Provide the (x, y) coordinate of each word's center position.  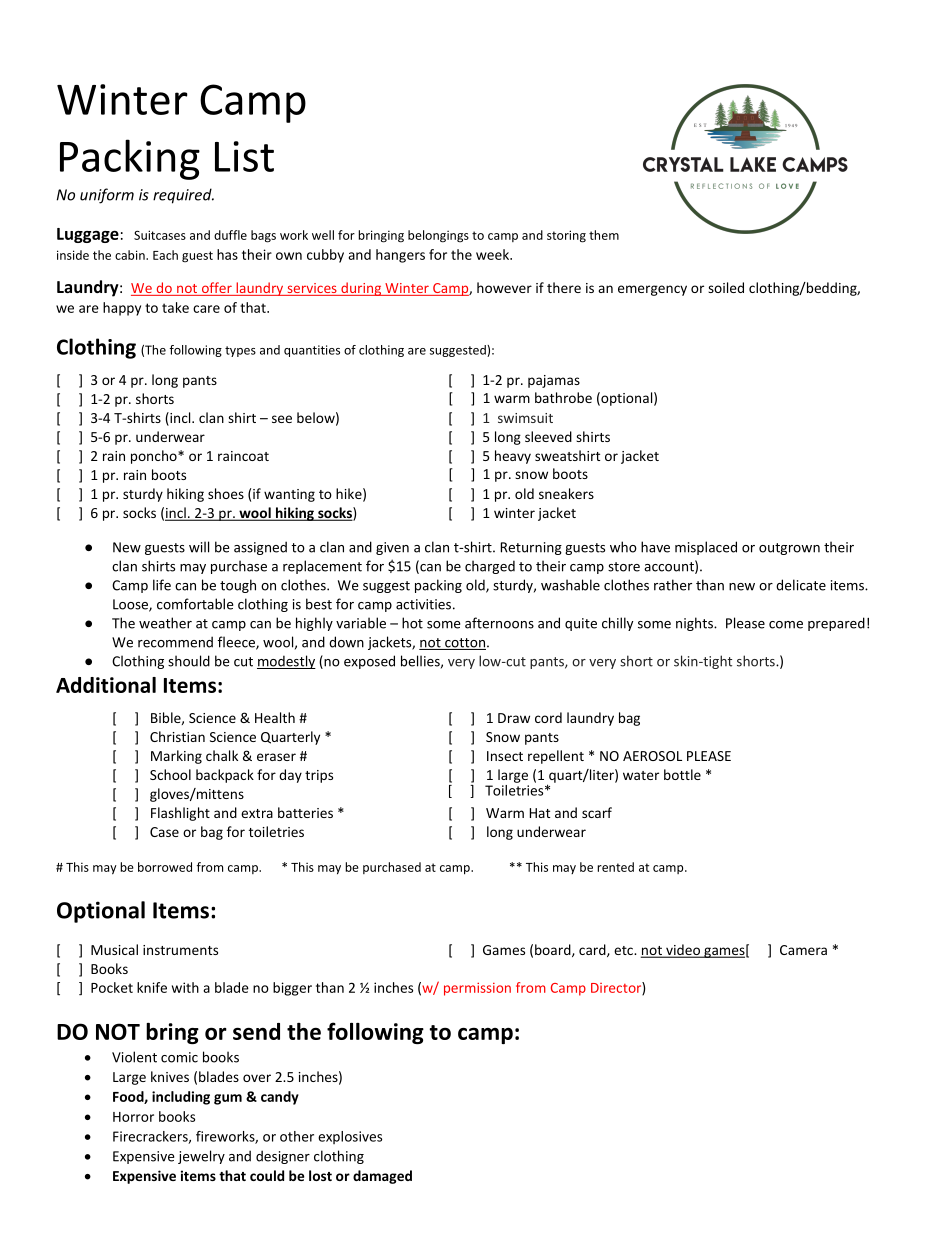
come (786, 625)
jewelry (201, 1157)
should (189, 661)
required (183, 196)
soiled (726, 287)
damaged (382, 1177)
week (494, 254)
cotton (464, 644)
